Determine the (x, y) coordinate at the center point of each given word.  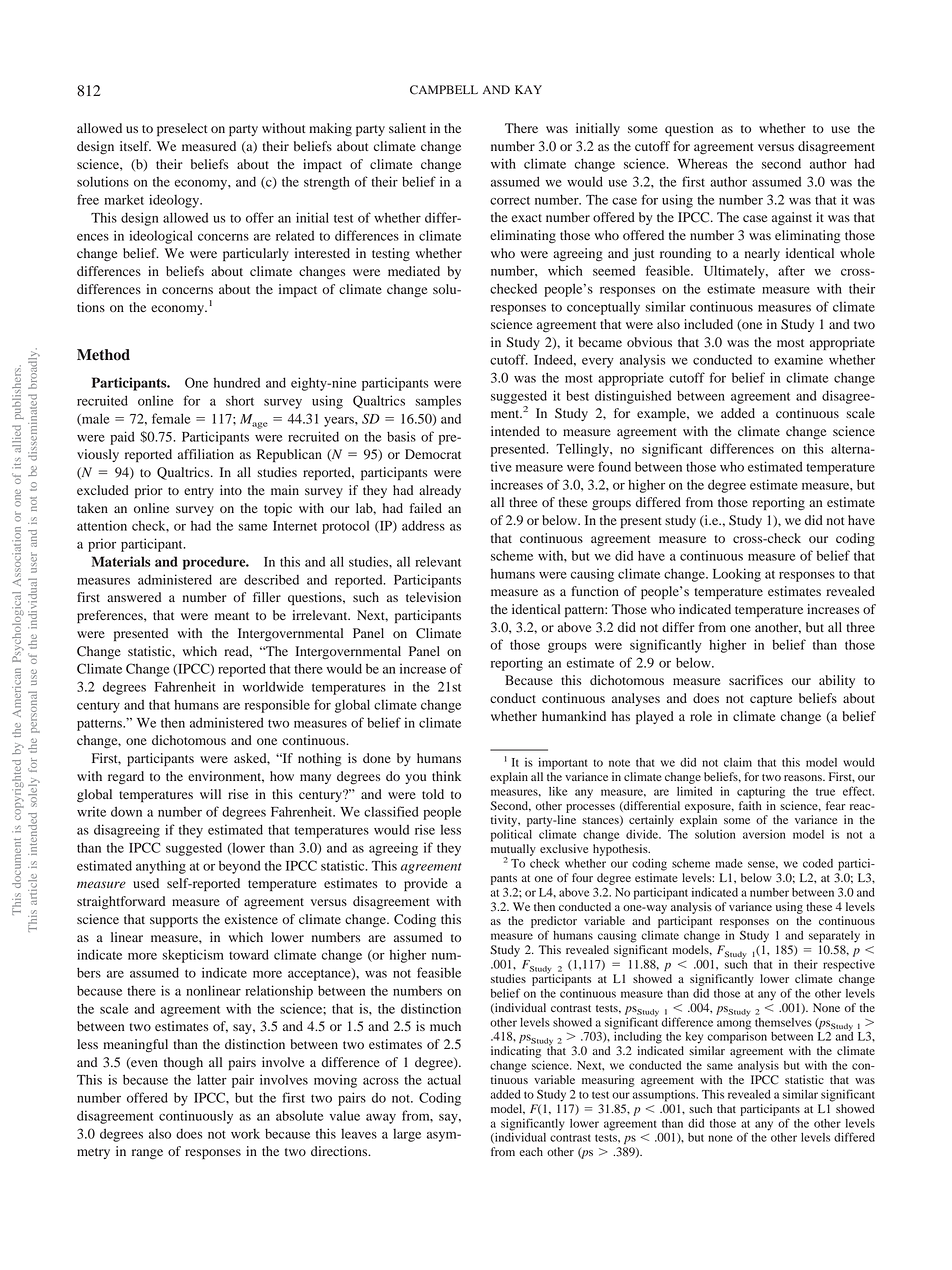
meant (232, 616)
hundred (236, 382)
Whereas (702, 164)
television (433, 597)
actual (444, 1079)
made (729, 863)
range (147, 1154)
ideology (175, 201)
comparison (737, 1036)
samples (438, 402)
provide (426, 884)
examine (798, 359)
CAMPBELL (444, 90)
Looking (737, 575)
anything (161, 867)
